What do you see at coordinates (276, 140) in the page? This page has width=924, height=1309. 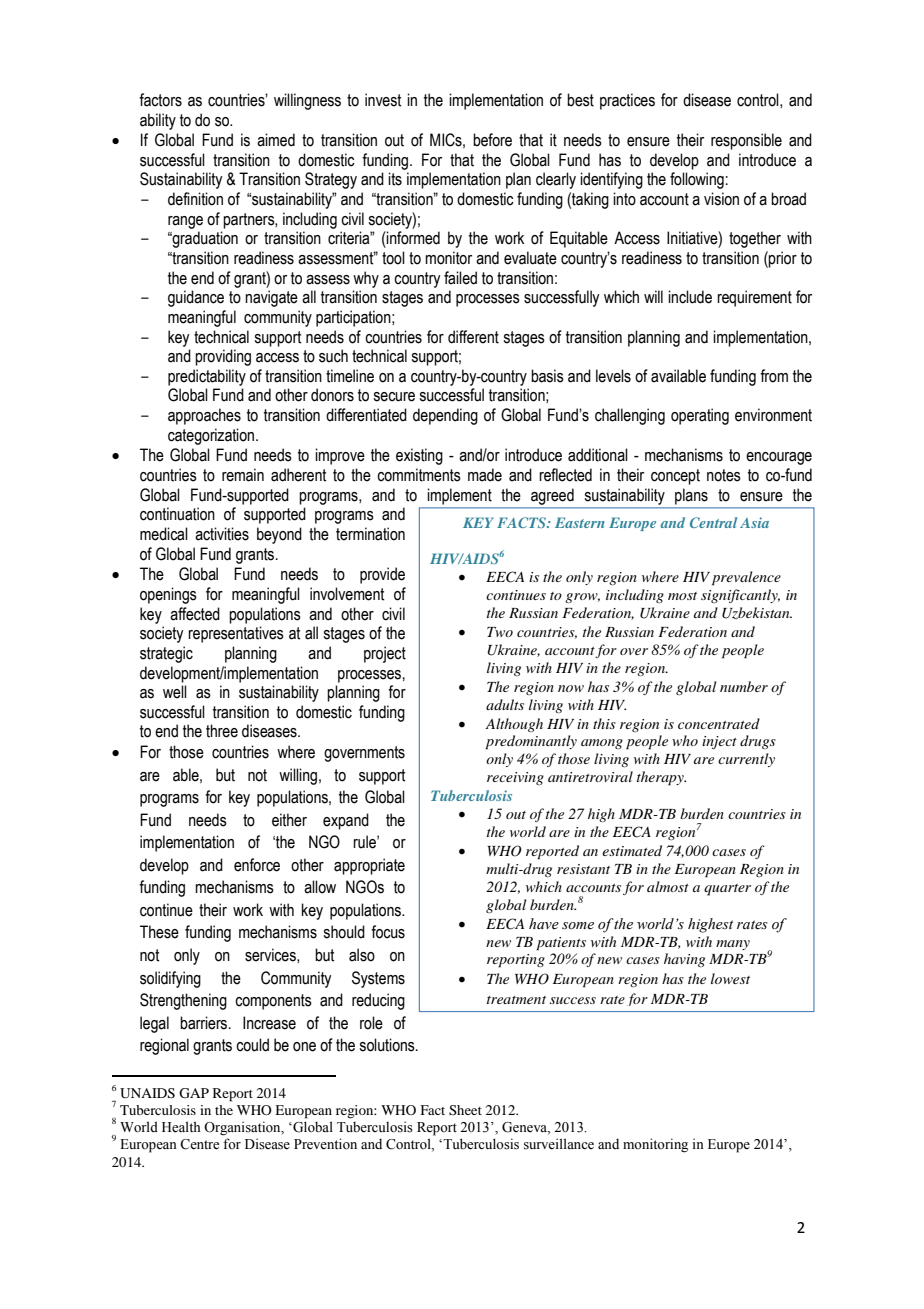 I see `aimed` at bounding box center [276, 140].
